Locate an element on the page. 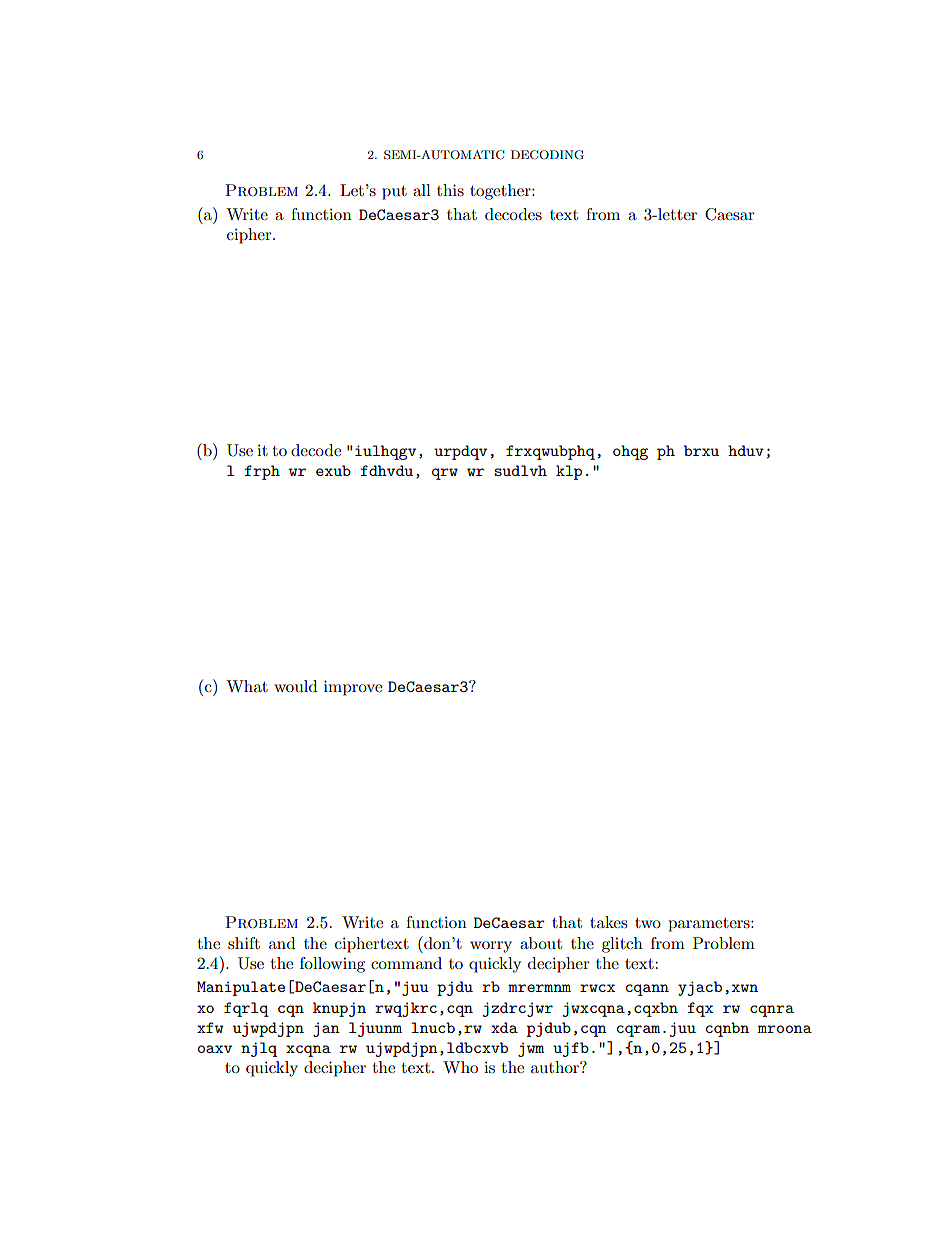  all is located at coordinates (422, 190).
